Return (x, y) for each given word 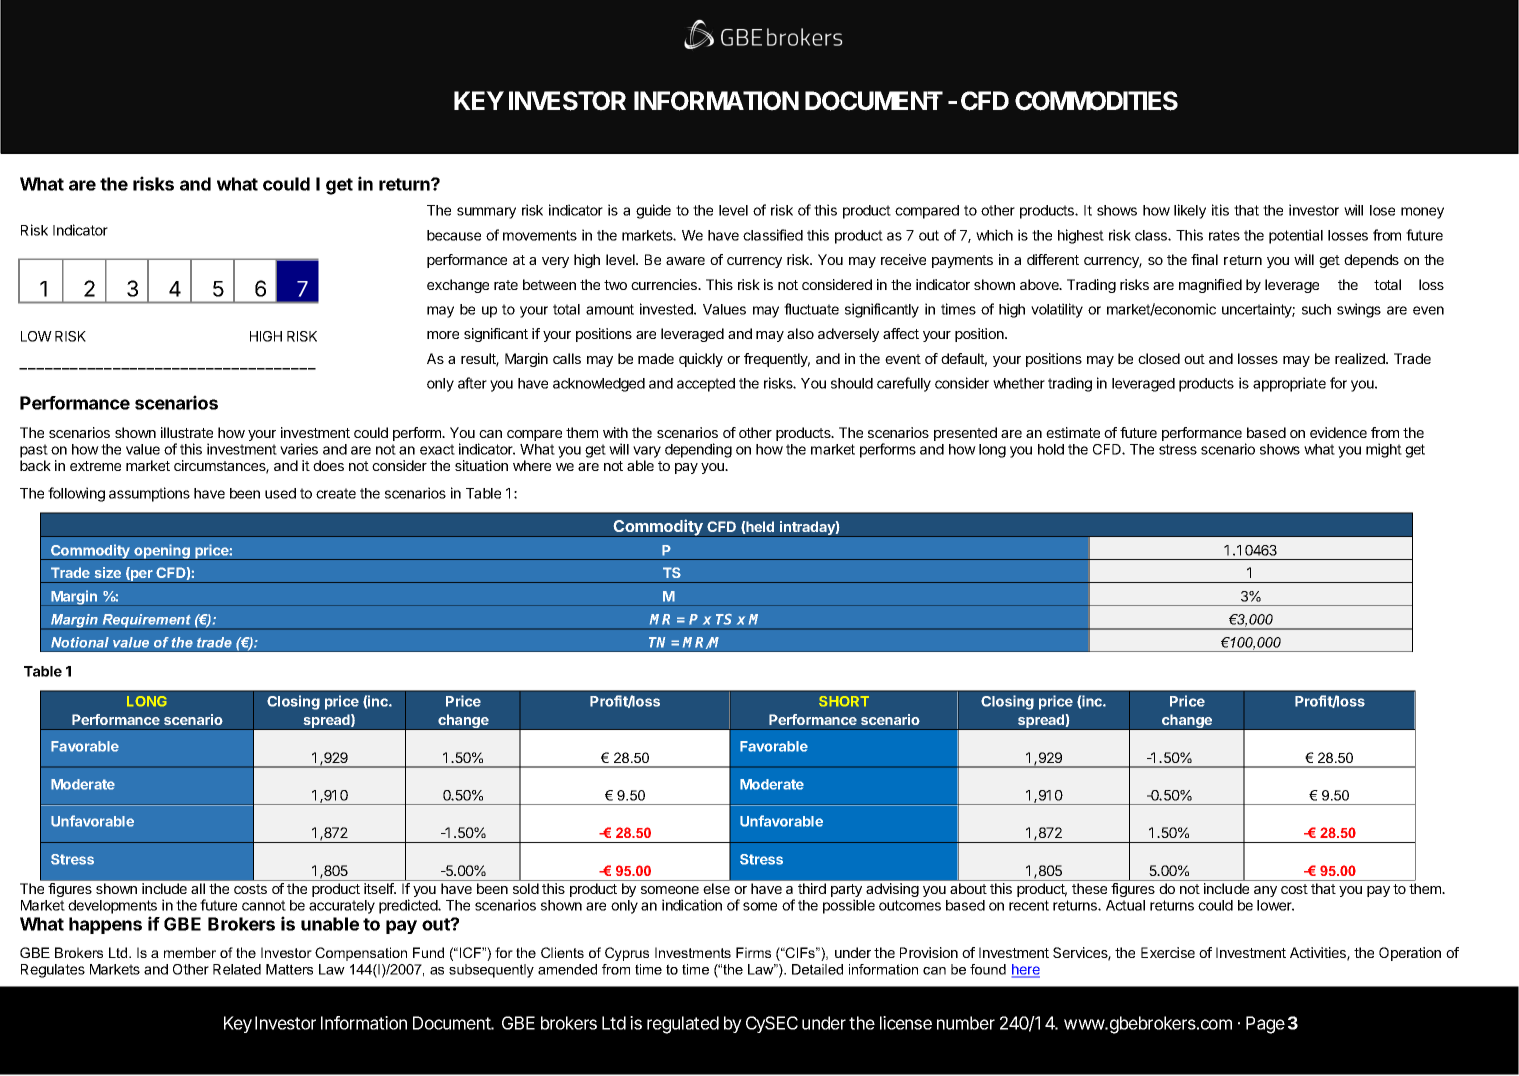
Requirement (146, 622)
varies (299, 449)
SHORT (844, 701)
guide (653, 211)
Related (237, 969)
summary (486, 213)
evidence (1338, 432)
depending (698, 450)
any (1265, 891)
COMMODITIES (1096, 101)
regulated (683, 1025)
